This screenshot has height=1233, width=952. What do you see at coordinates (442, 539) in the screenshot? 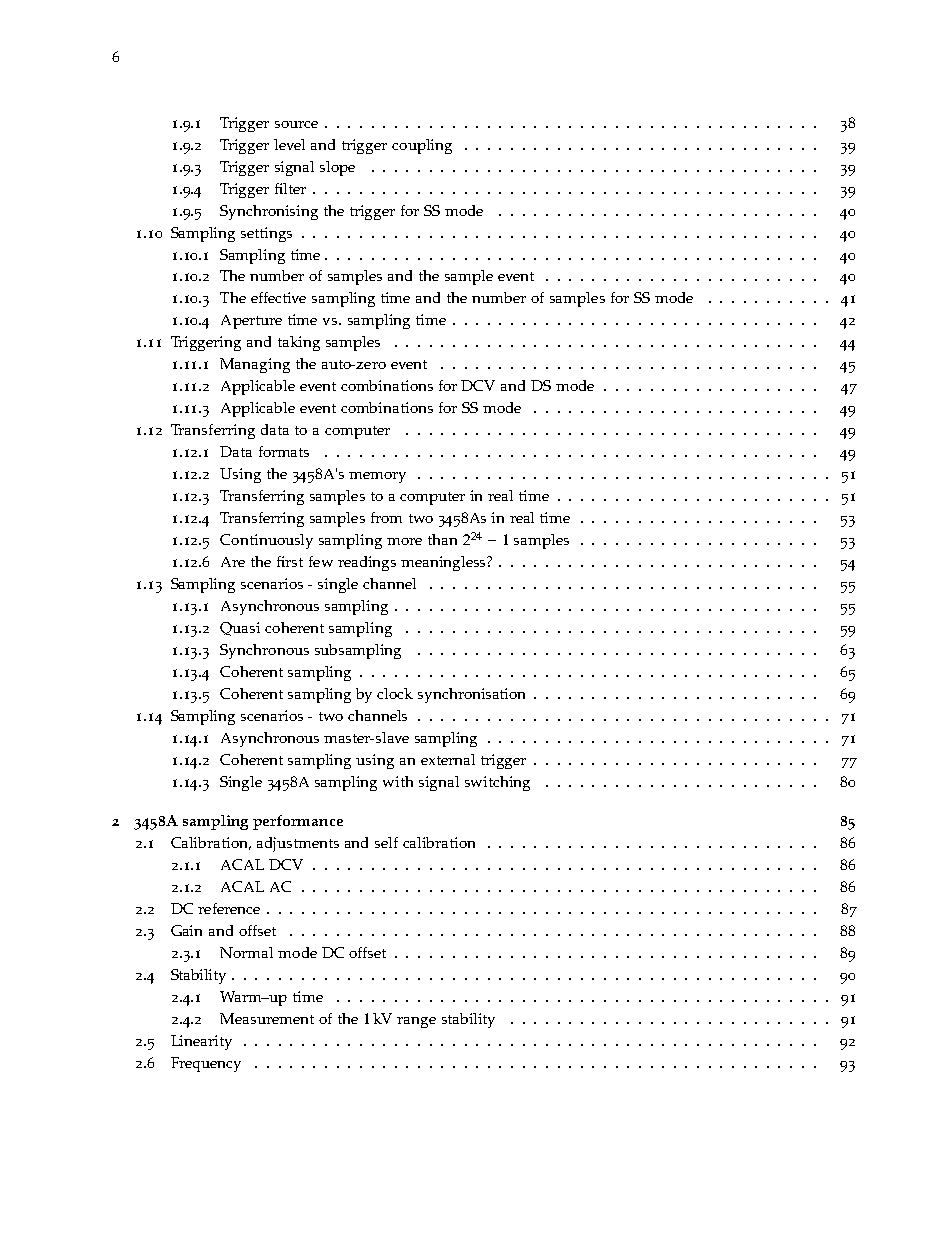
I see `than` at bounding box center [442, 539].
